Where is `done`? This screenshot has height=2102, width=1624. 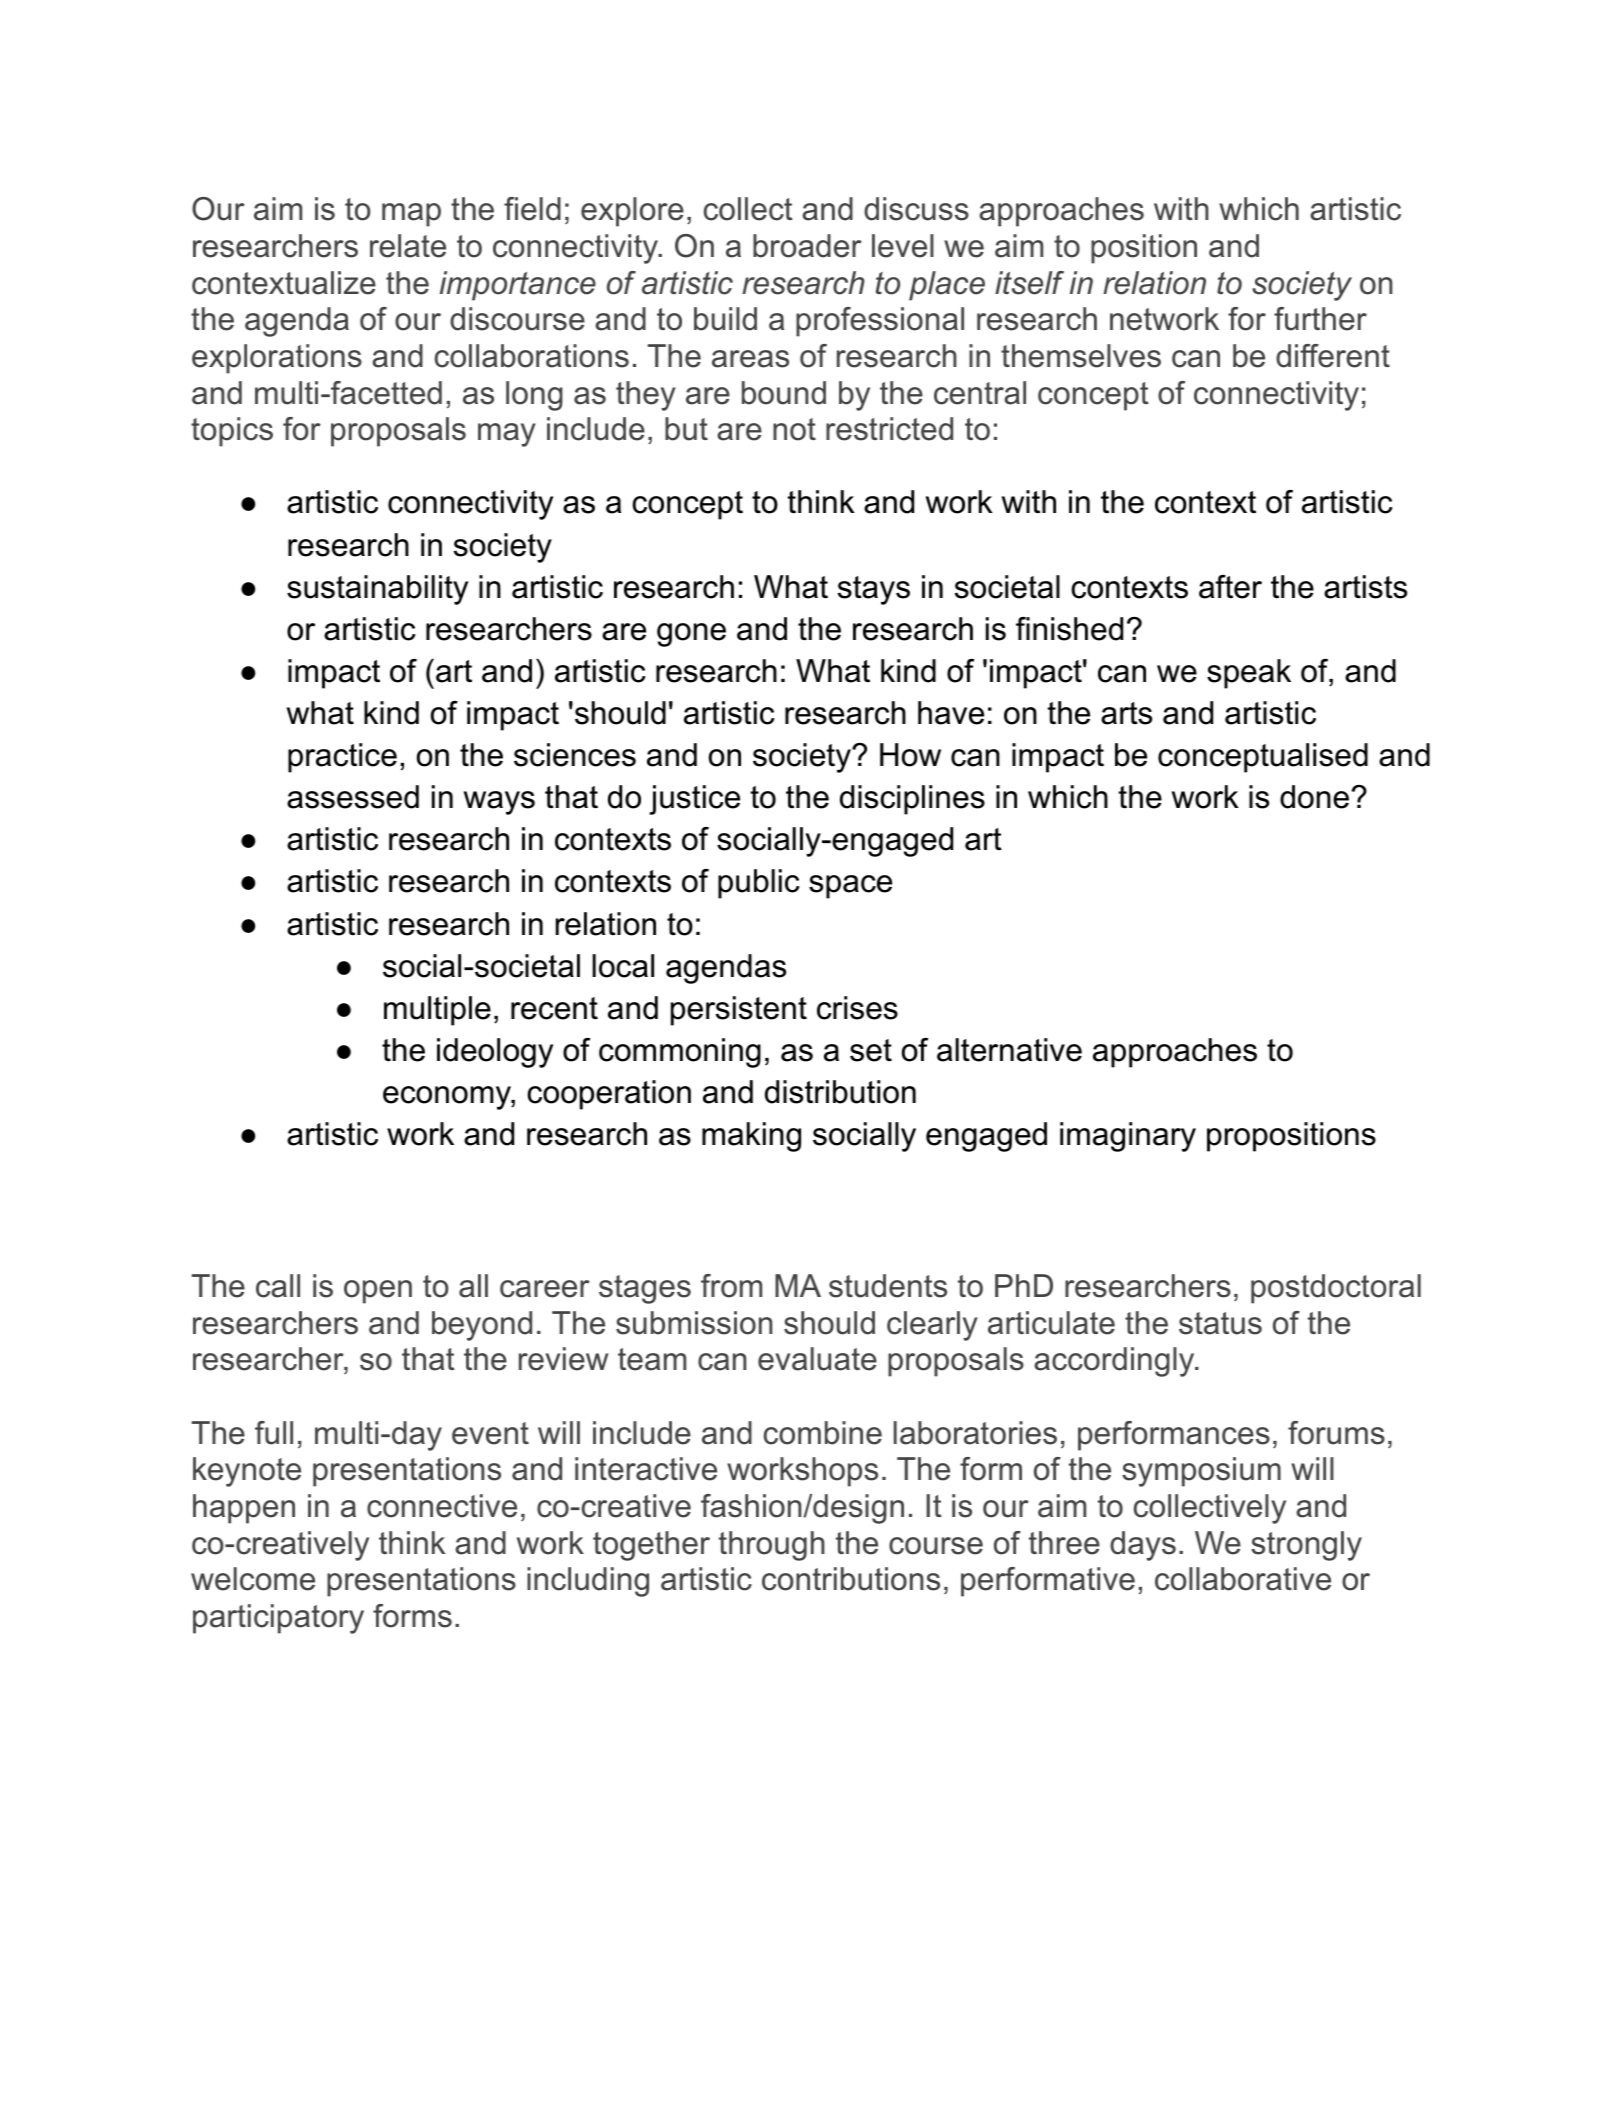
done is located at coordinates (1314, 797).
